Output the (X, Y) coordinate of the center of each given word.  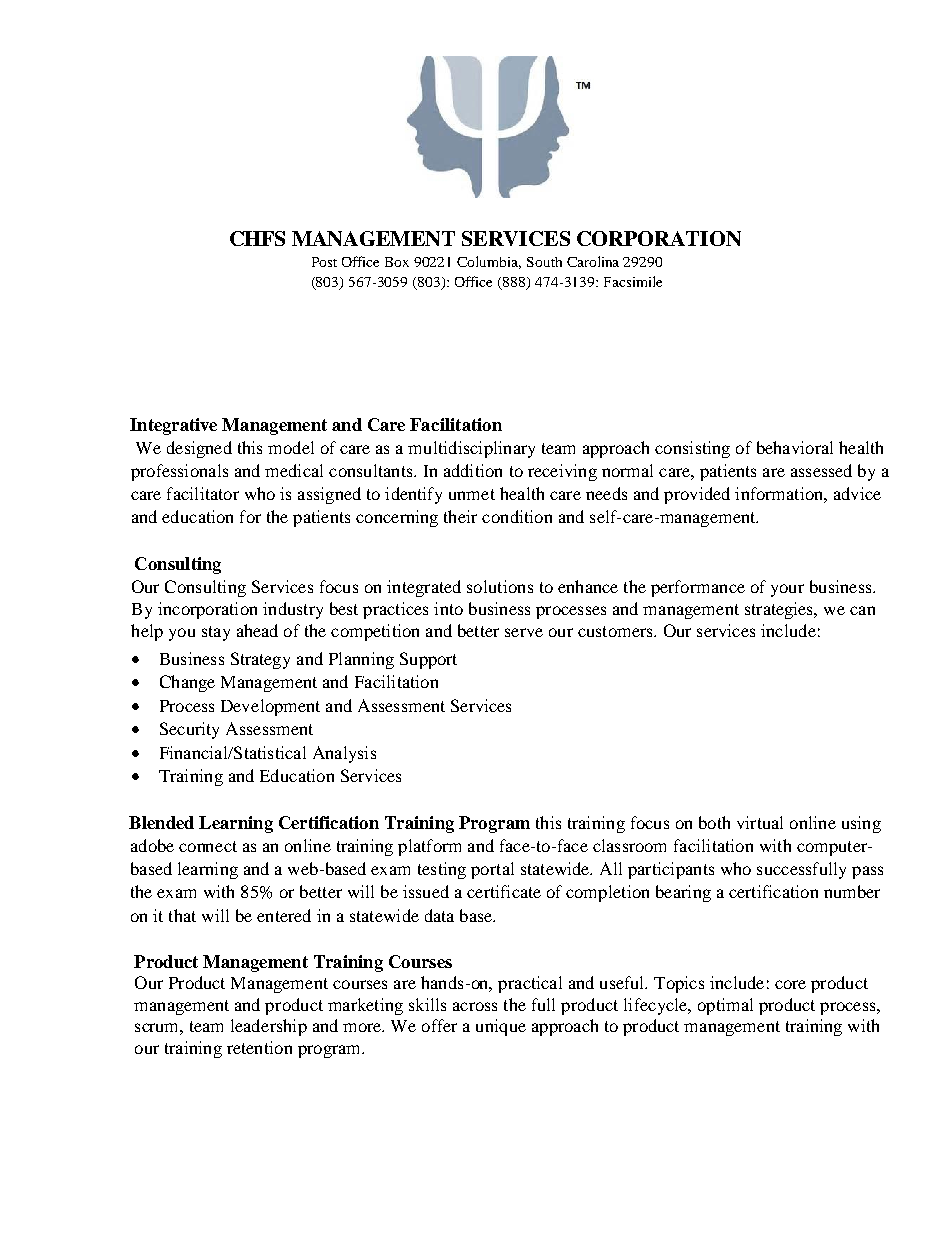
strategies (780, 610)
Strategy (260, 660)
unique (501, 1027)
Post (324, 262)
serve (524, 632)
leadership (269, 1027)
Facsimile (633, 281)
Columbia (489, 262)
